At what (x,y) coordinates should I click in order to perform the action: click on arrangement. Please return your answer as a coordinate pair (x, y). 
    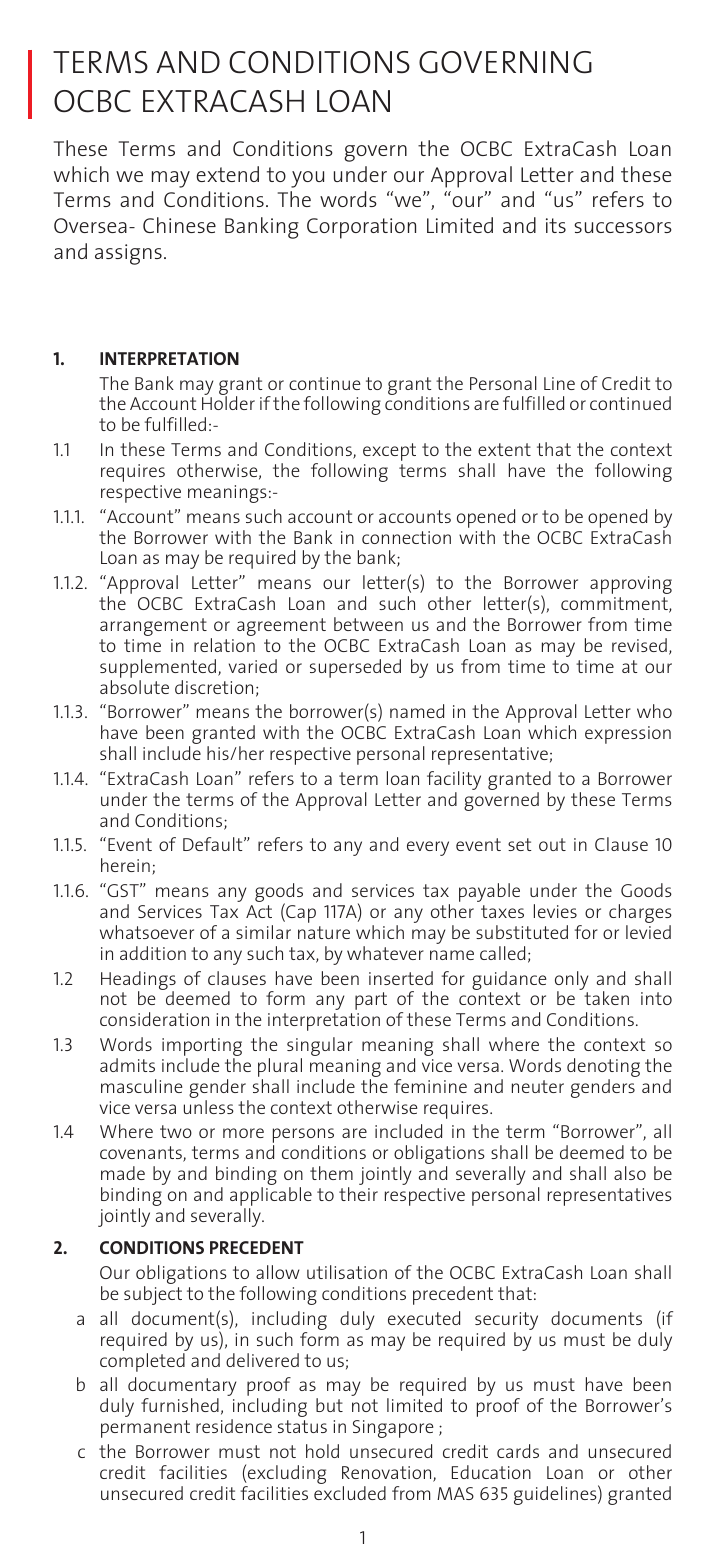
    Looking at the image, I should click on (153, 627).
